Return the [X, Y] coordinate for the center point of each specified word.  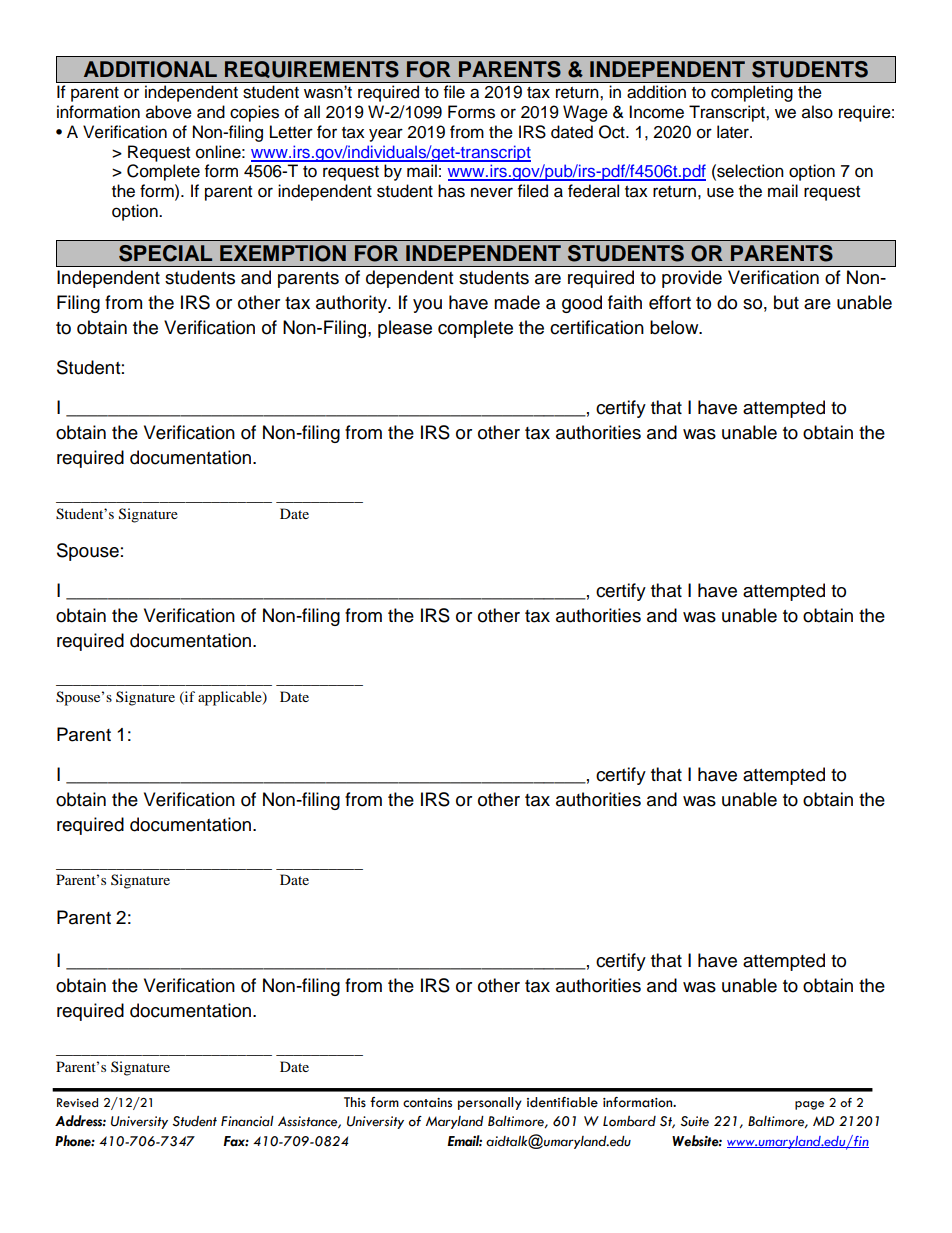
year [386, 135]
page [809, 1105]
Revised [77, 1103]
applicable [231, 698]
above [169, 112]
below [675, 327]
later [734, 132]
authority [352, 304]
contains [427, 1103]
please [405, 329]
